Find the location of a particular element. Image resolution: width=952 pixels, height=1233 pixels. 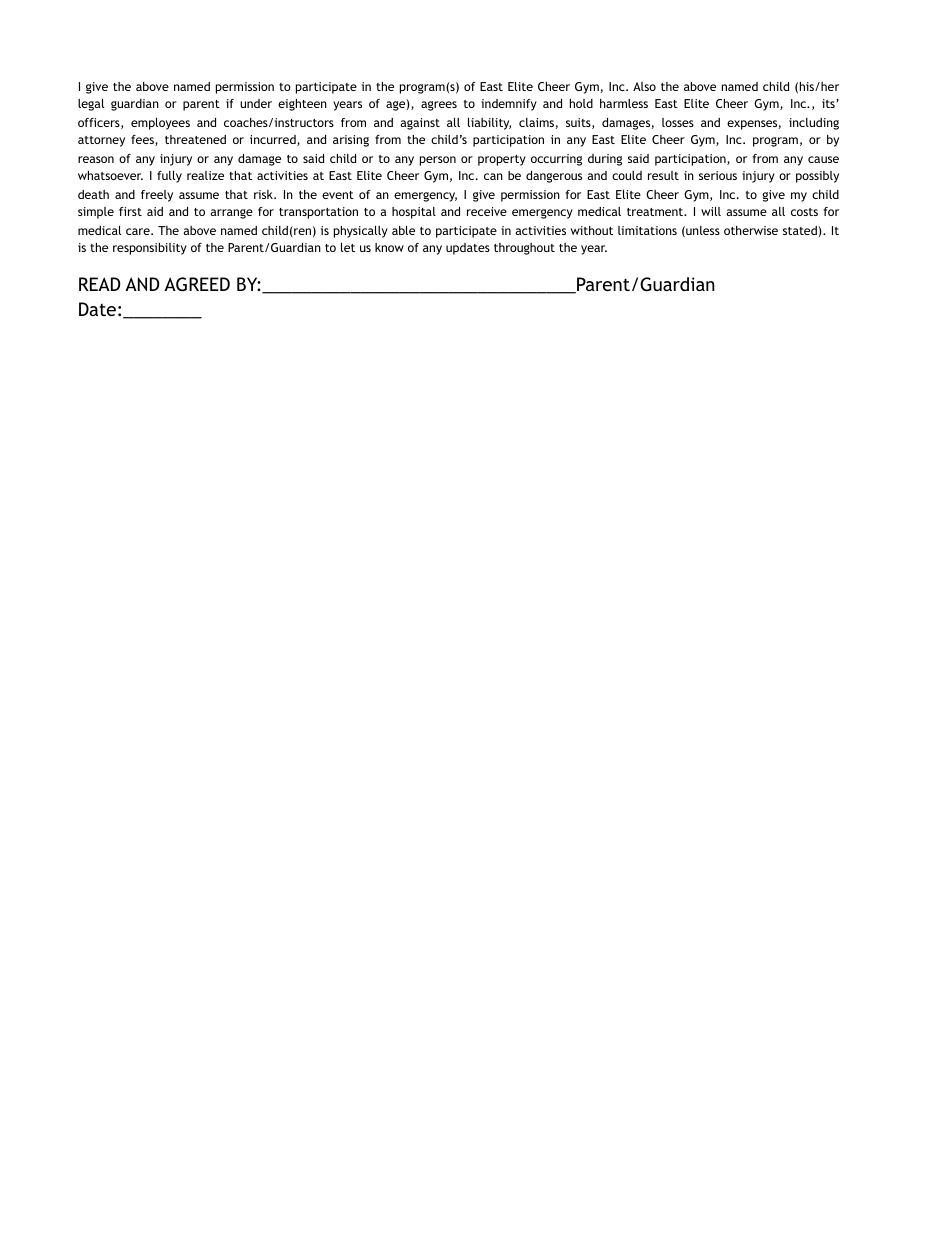

under is located at coordinates (256, 103).
